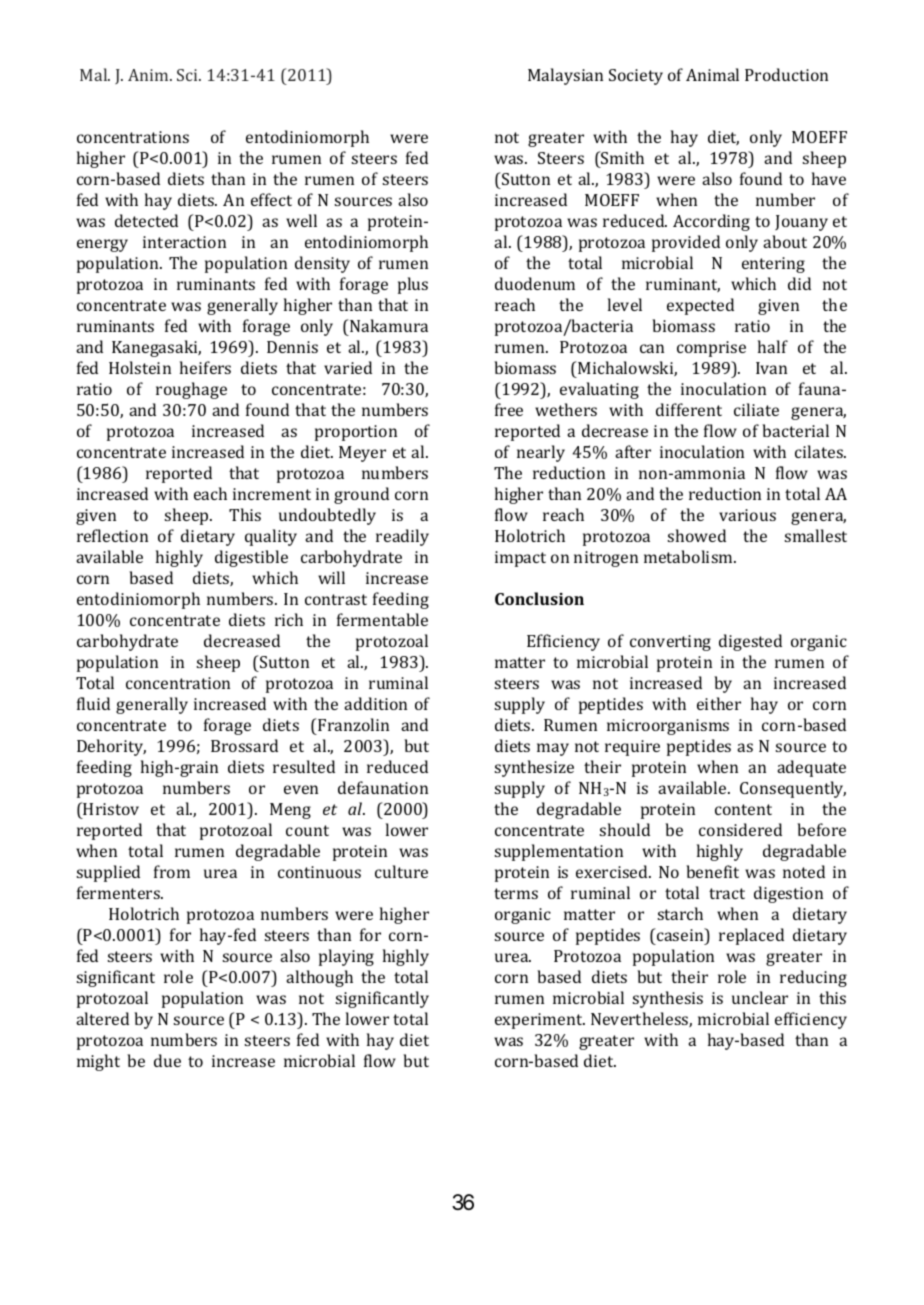 This document has height=1305, width=924. I want to click on digestible, so click(251, 558).
